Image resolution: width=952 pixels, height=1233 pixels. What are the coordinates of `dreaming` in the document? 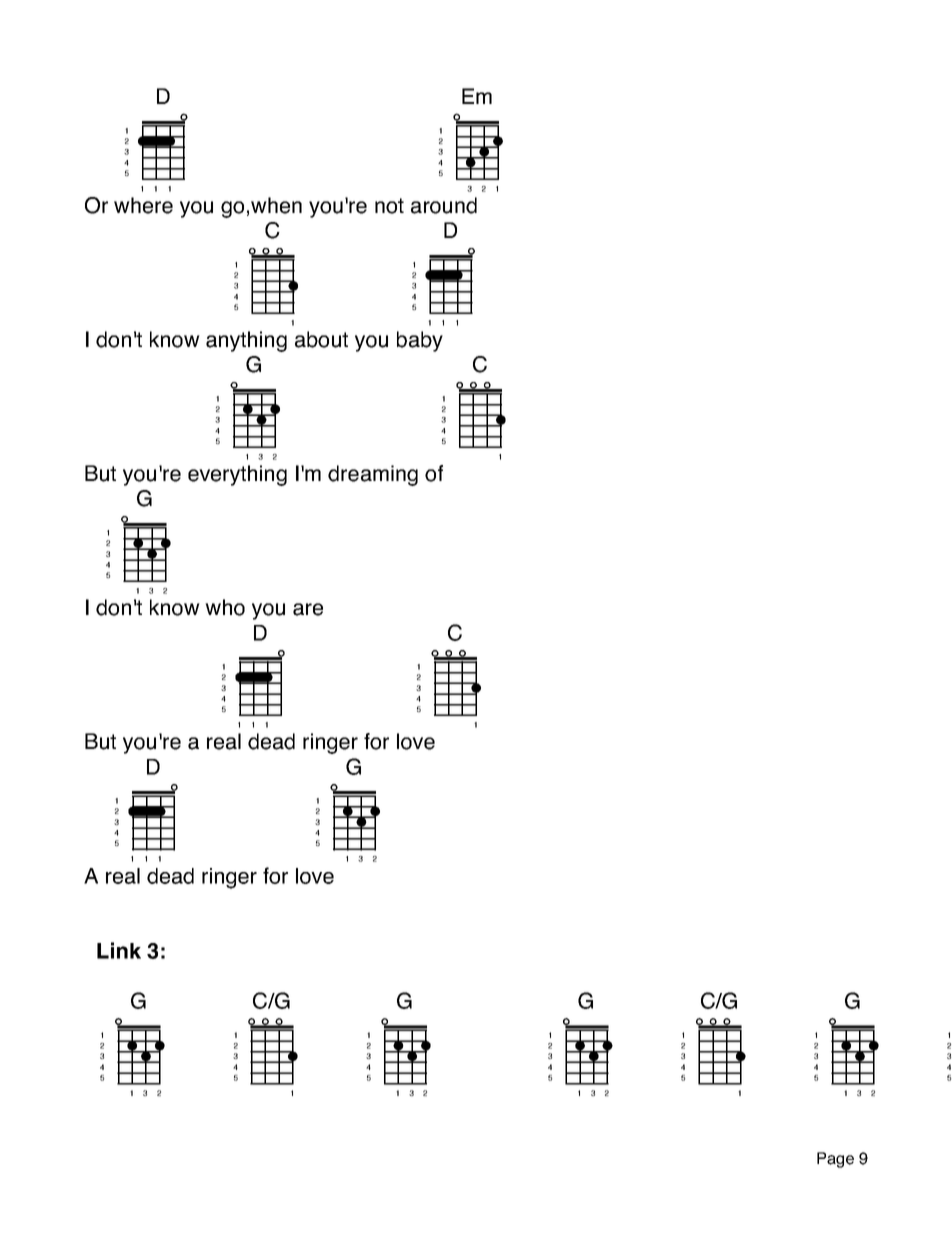 It's located at (373, 475).
